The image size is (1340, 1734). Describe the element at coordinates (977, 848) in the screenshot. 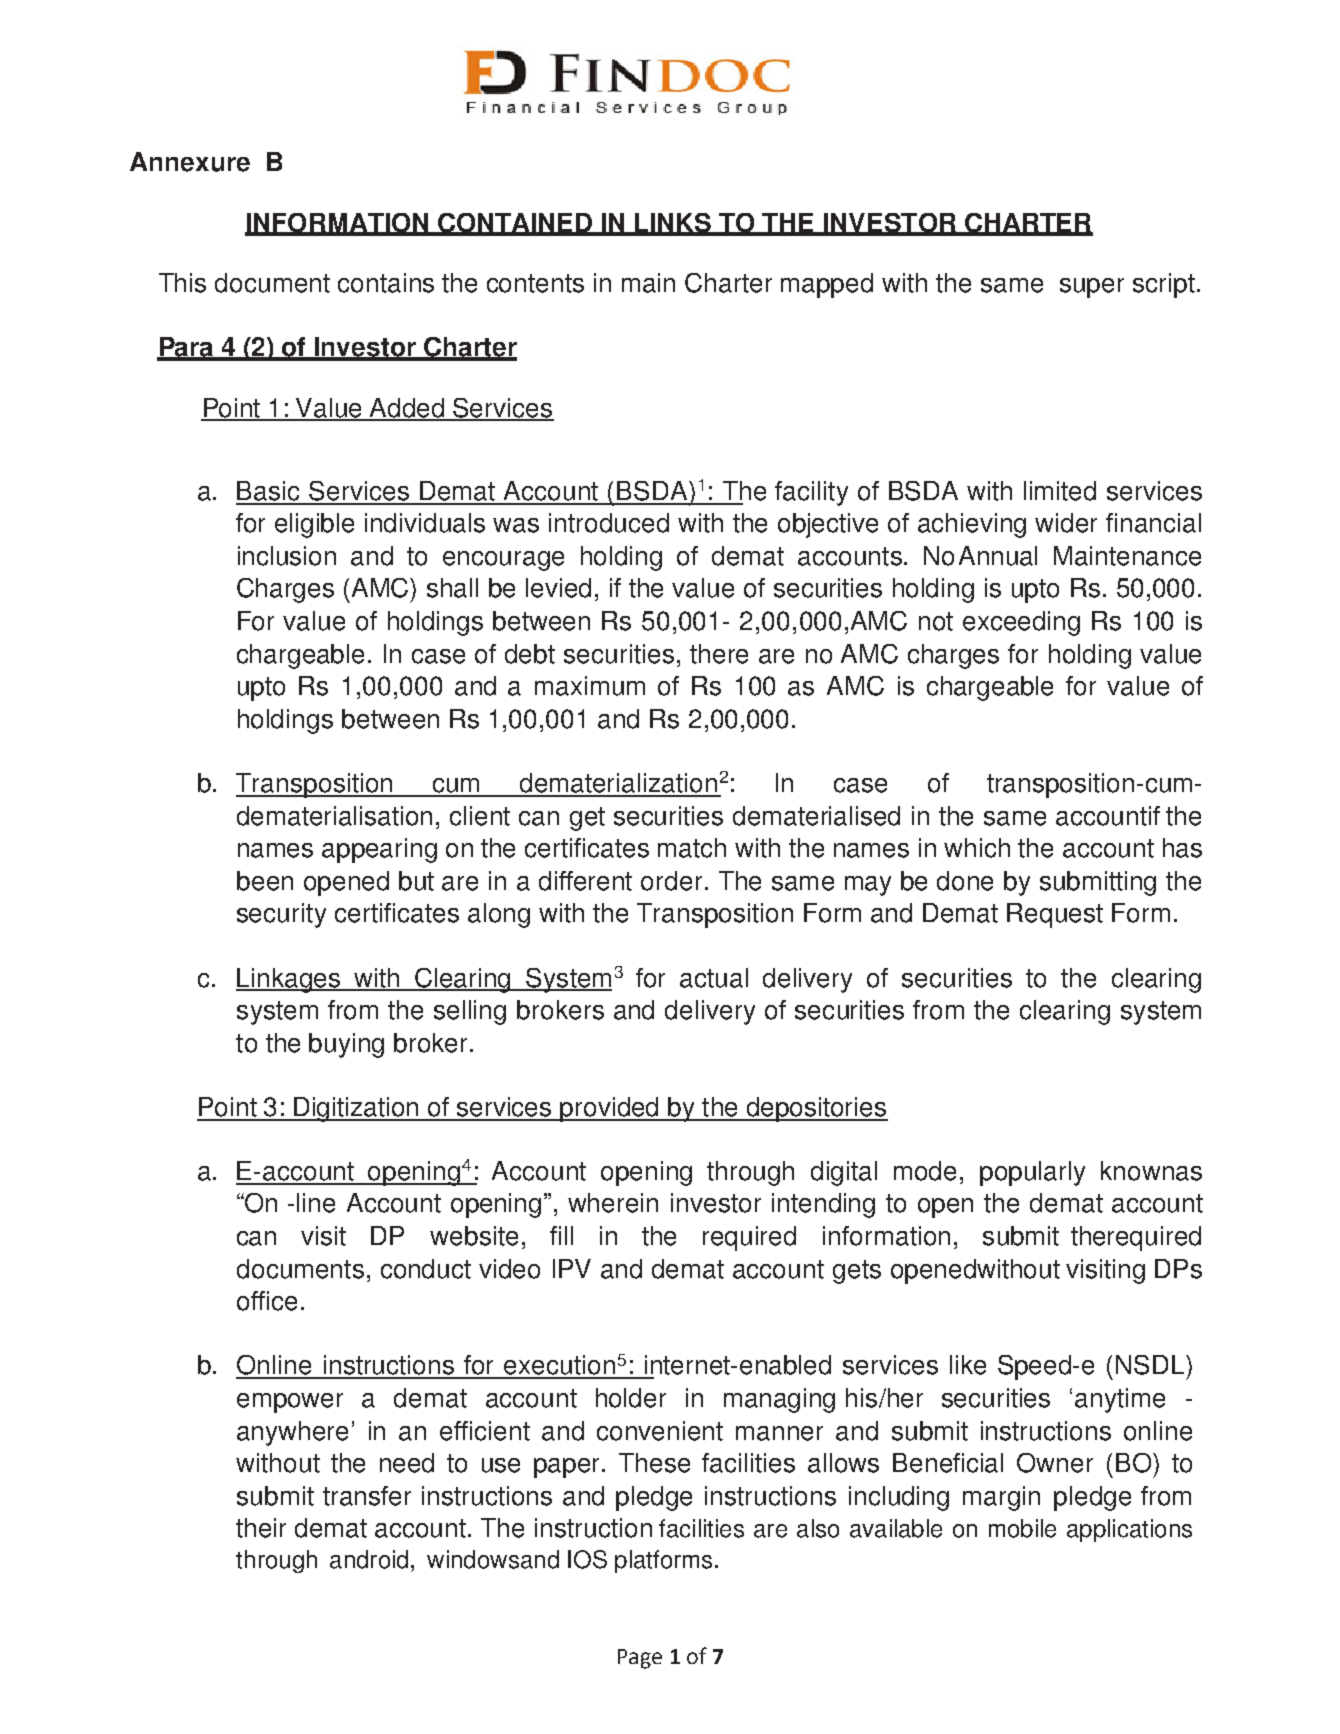

I see `which` at that location.
